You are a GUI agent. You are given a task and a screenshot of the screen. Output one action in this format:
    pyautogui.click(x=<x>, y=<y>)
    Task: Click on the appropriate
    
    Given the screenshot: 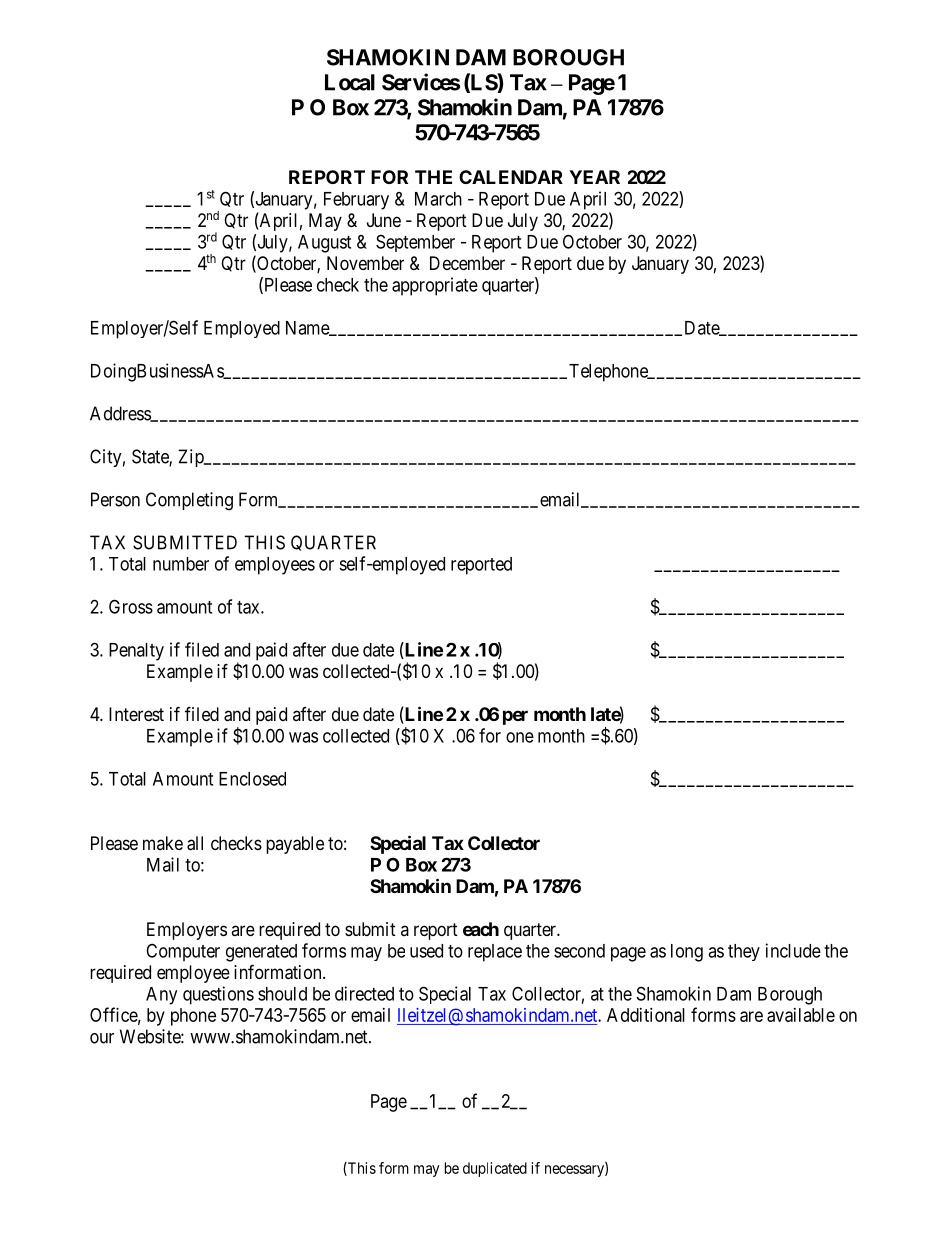 What is the action you would take?
    pyautogui.click(x=435, y=286)
